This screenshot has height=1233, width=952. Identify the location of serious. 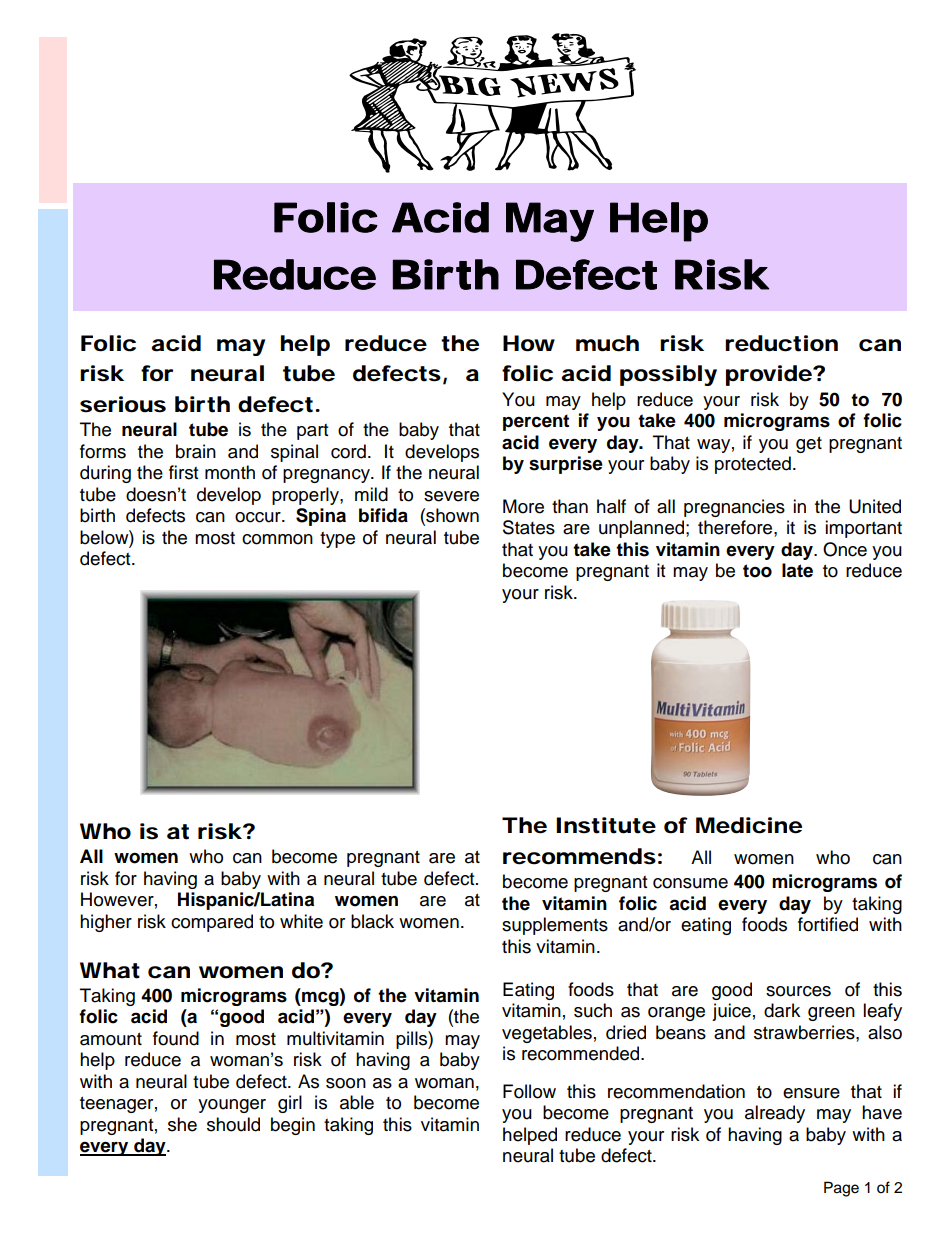
(123, 404).
